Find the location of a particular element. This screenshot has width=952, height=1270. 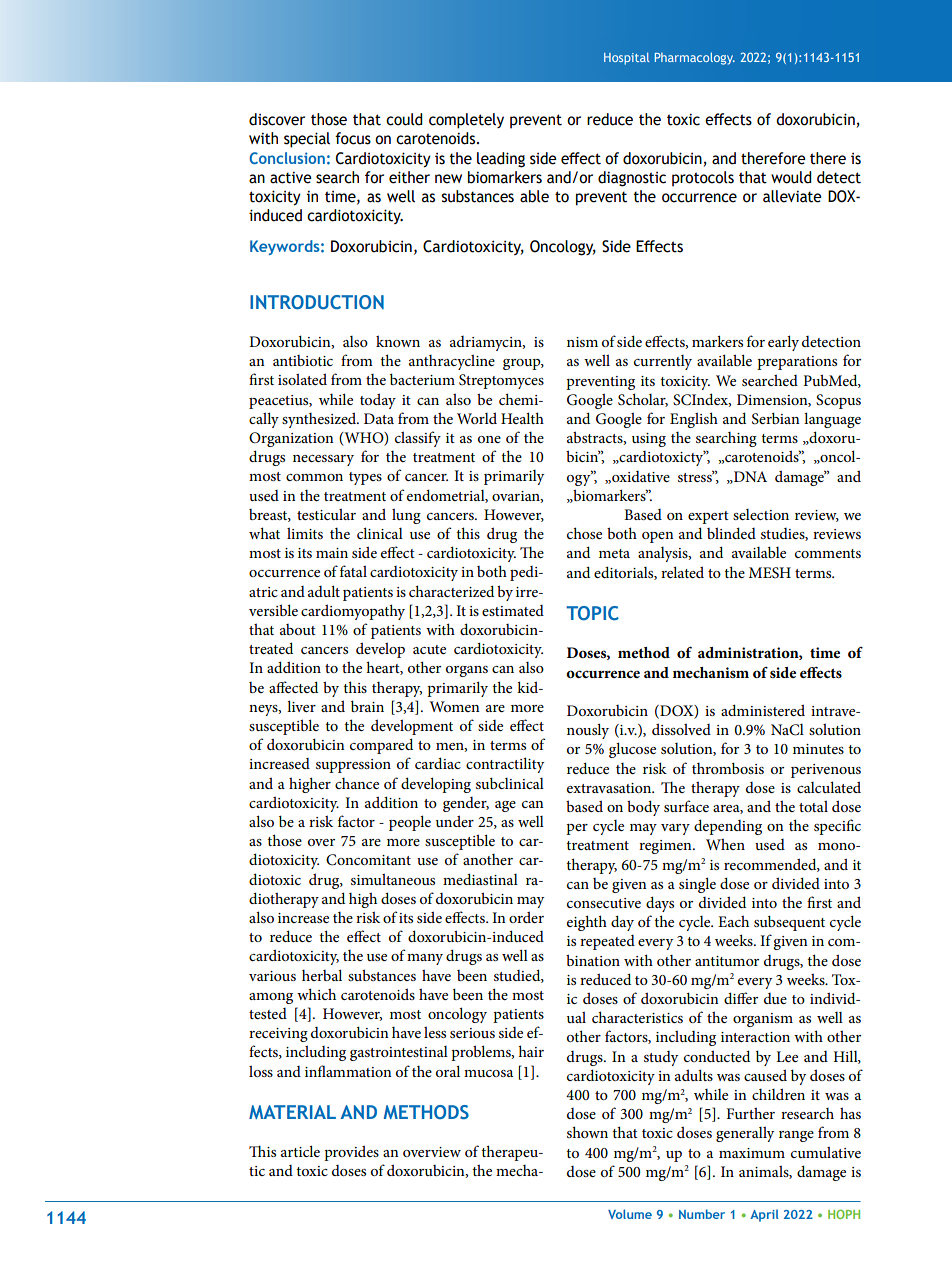

subsequent is located at coordinates (789, 923).
